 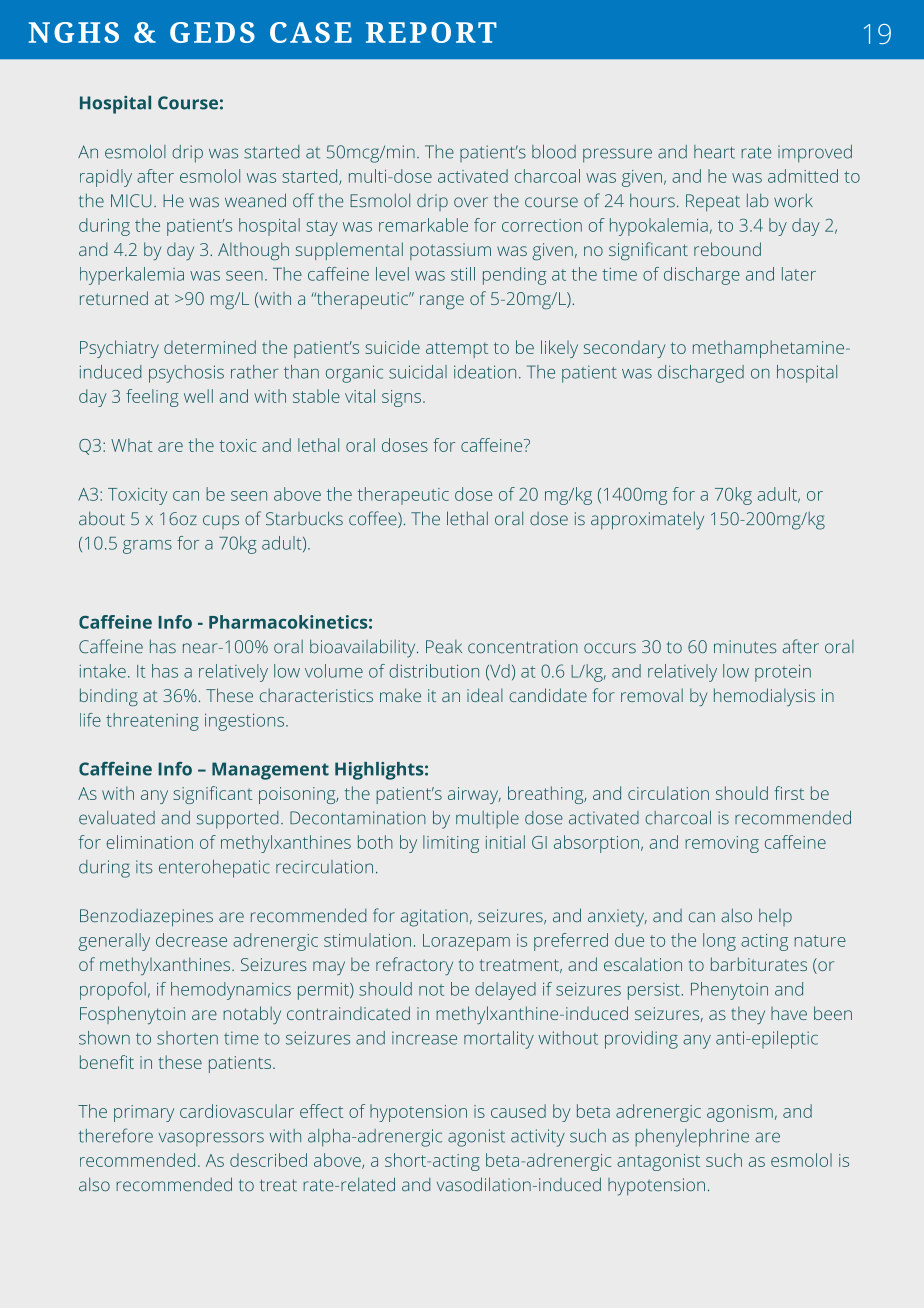 What do you see at coordinates (147, 547) in the screenshot?
I see `grams` at bounding box center [147, 547].
